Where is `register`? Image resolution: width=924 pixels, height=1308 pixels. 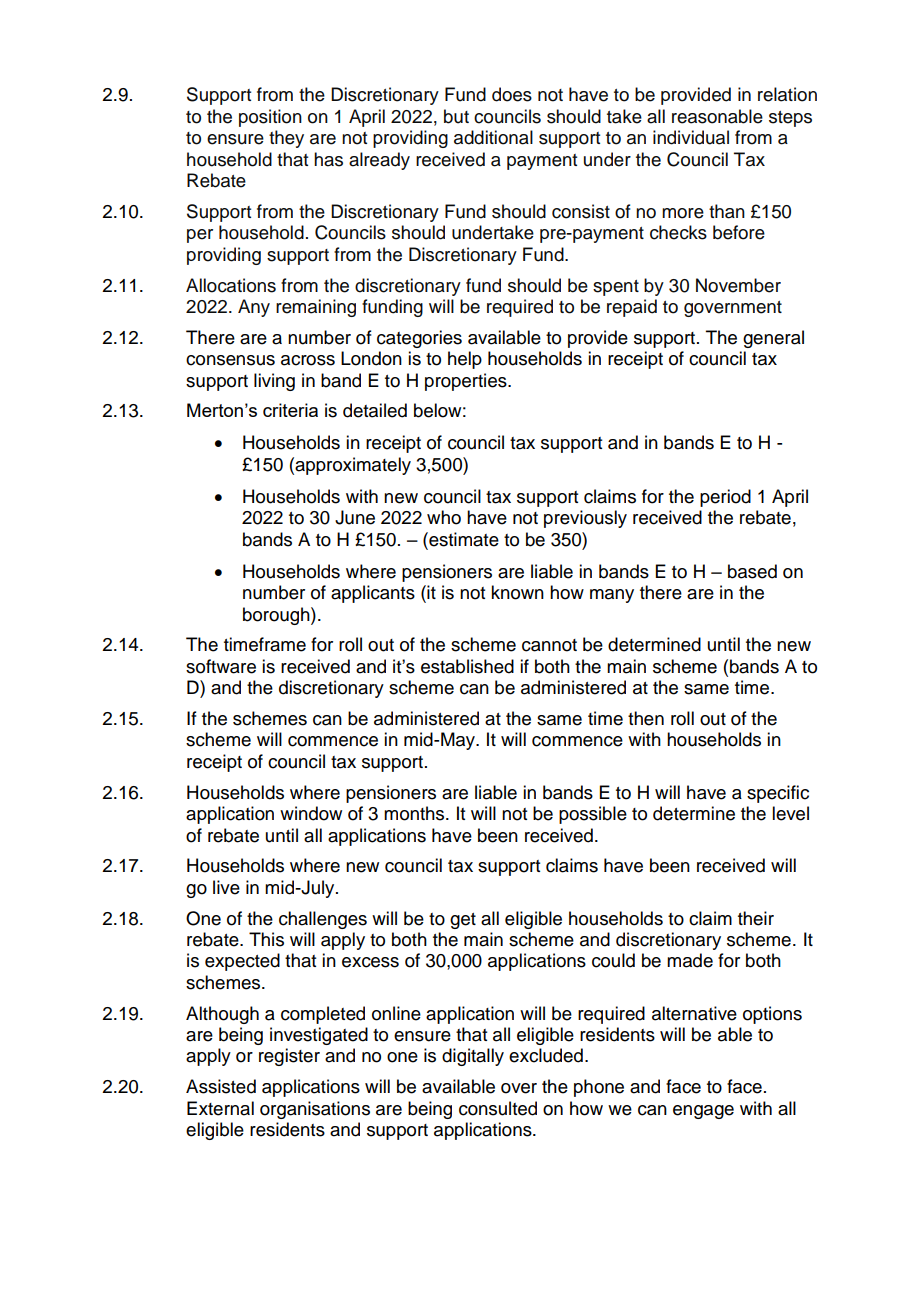 register is located at coordinates (289, 1057).
